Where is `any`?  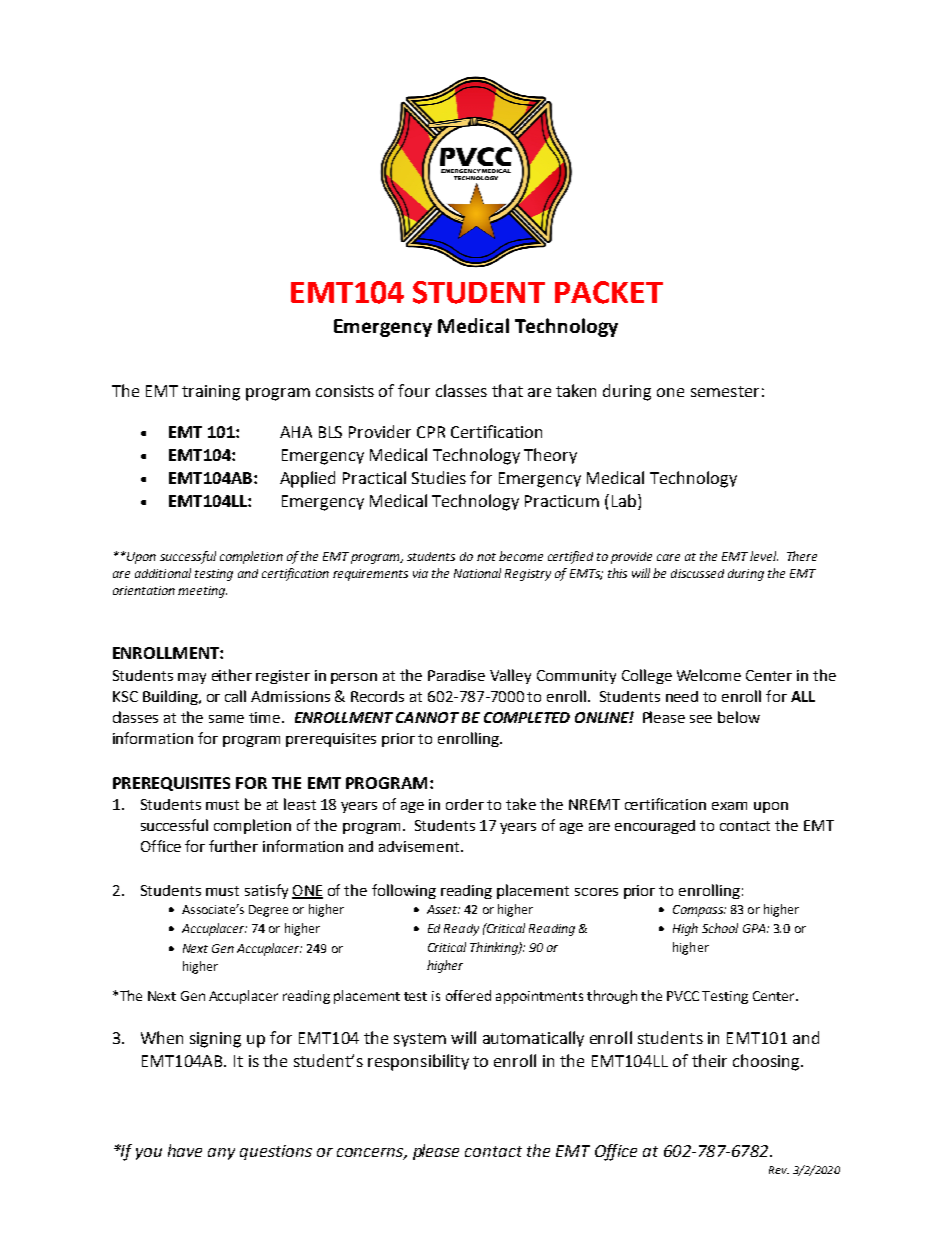 any is located at coordinates (221, 1154).
